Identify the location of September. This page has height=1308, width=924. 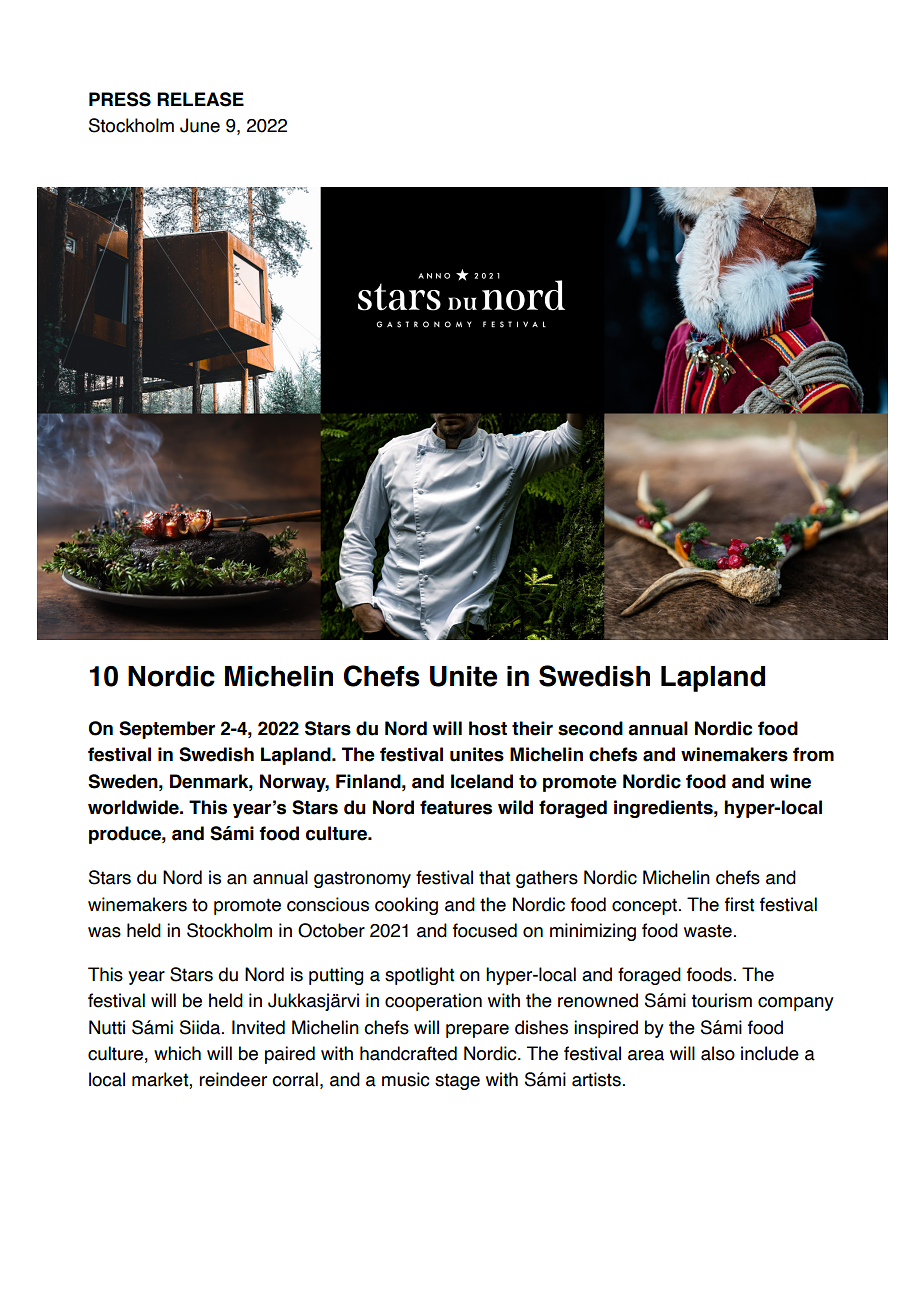
(167, 730).
